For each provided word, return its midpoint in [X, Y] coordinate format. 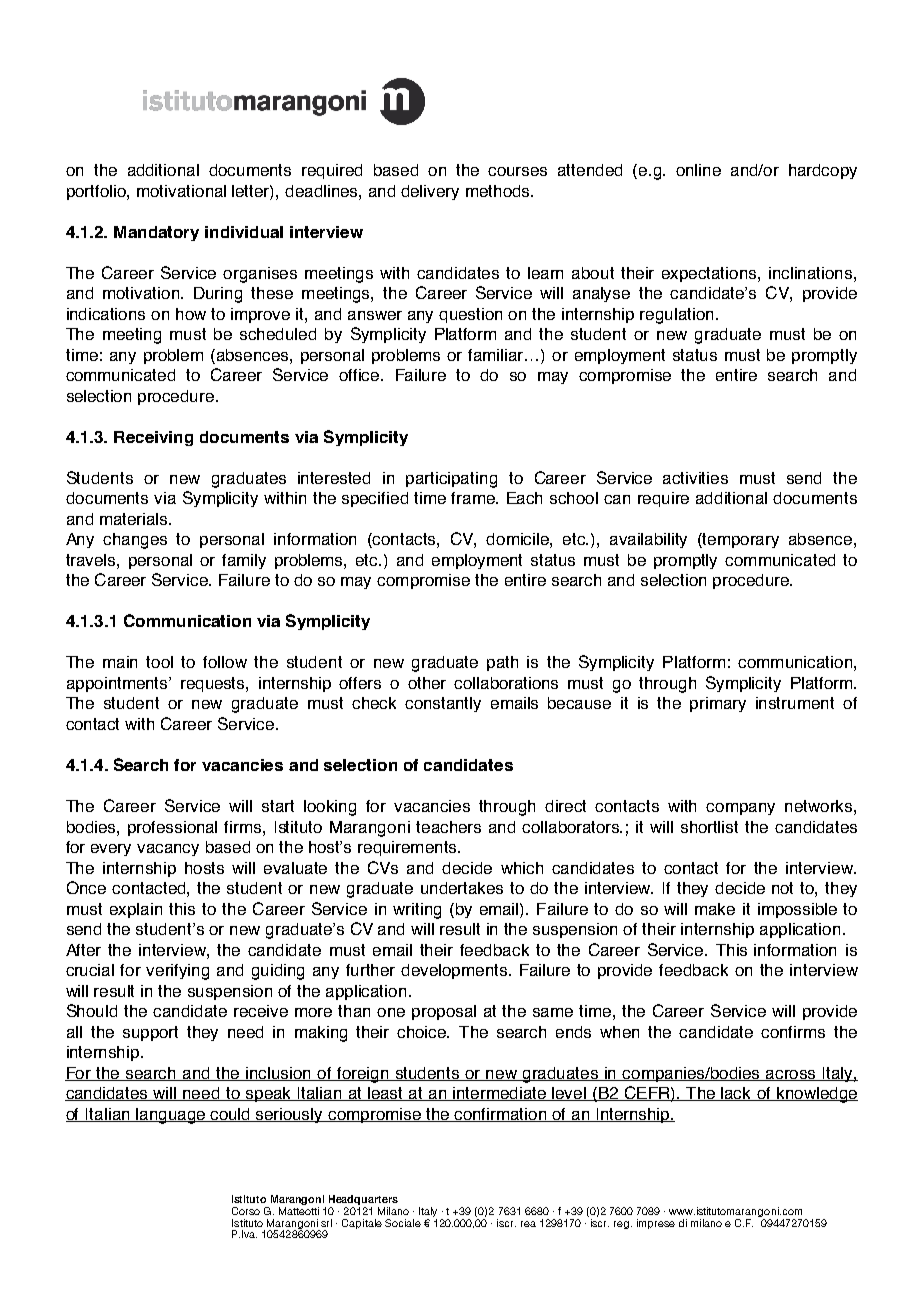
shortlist [709, 827]
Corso [246, 1211]
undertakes [462, 888]
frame [474, 498]
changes [135, 541]
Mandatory [156, 233]
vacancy [168, 850]
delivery [430, 192]
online [698, 170]
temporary [740, 540]
